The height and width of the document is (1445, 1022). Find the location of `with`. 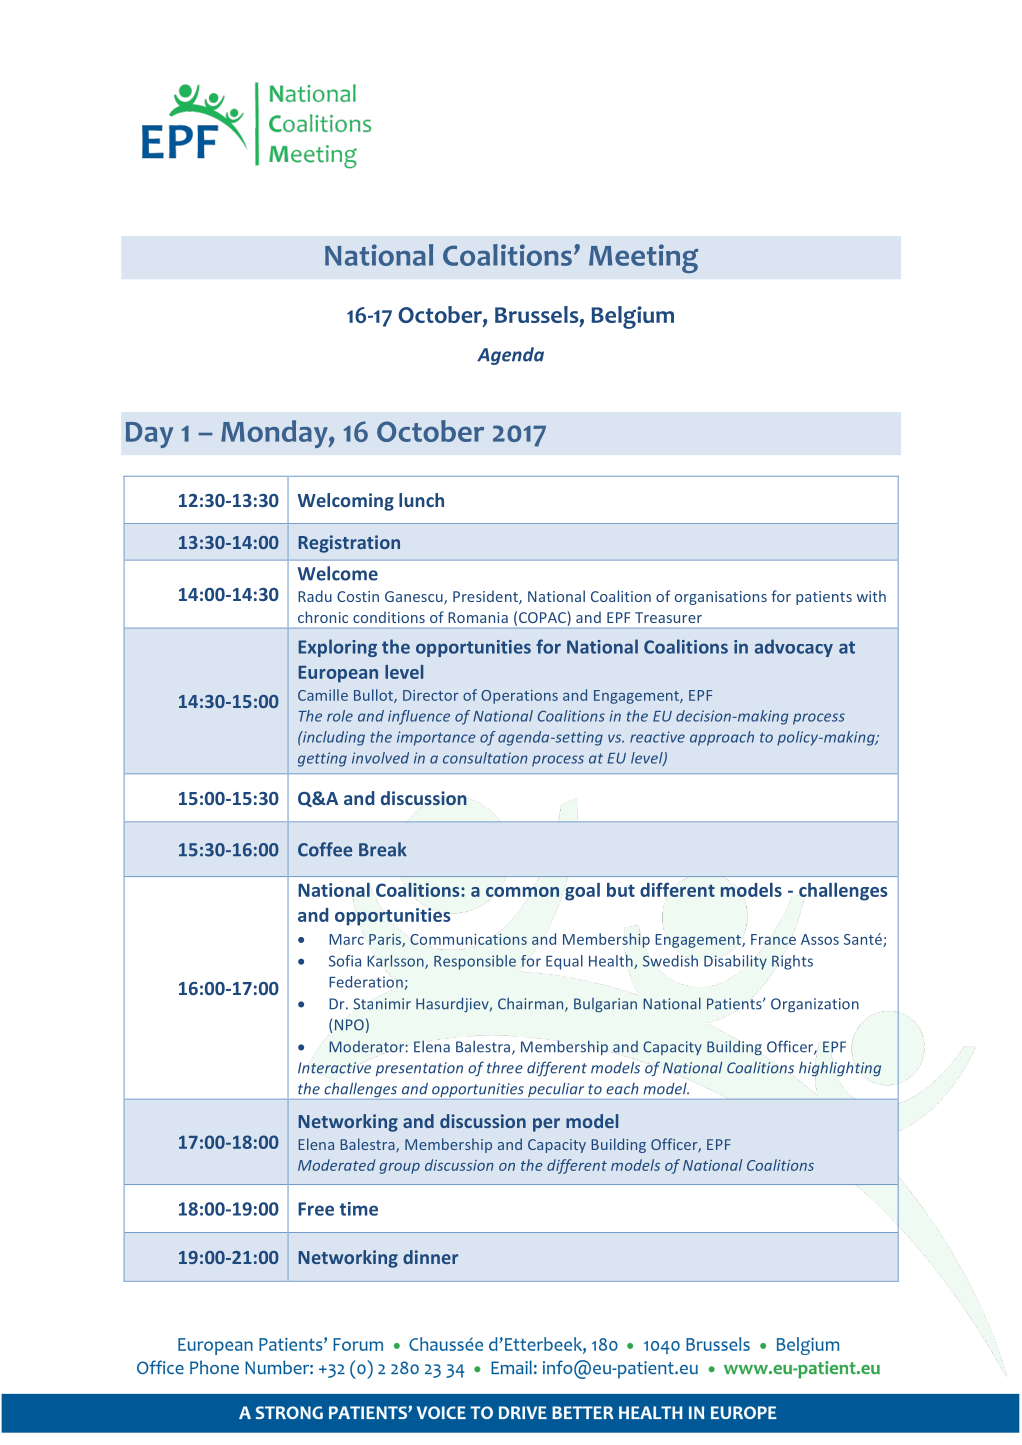

with is located at coordinates (871, 596).
